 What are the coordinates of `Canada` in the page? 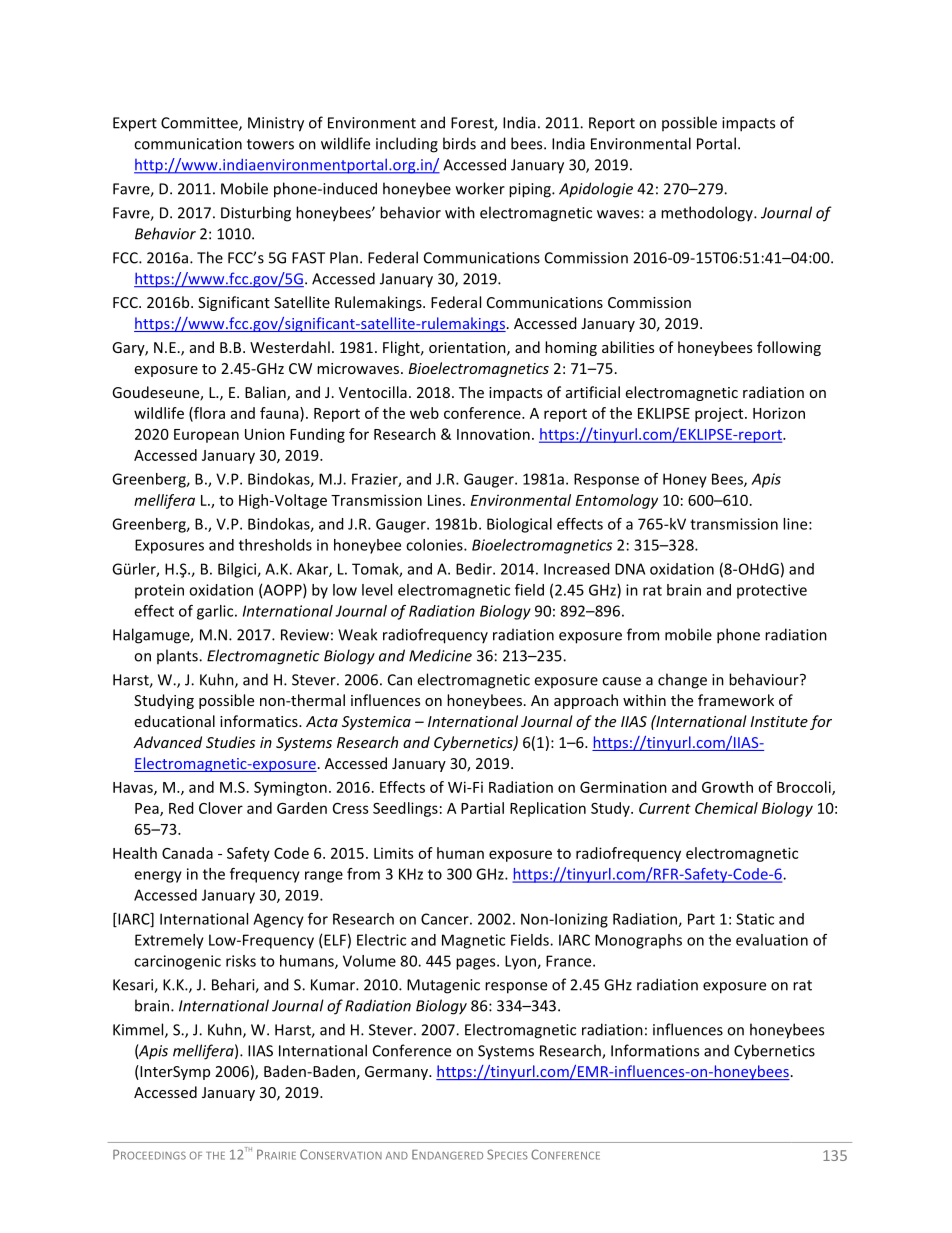 It's located at (187, 853).
